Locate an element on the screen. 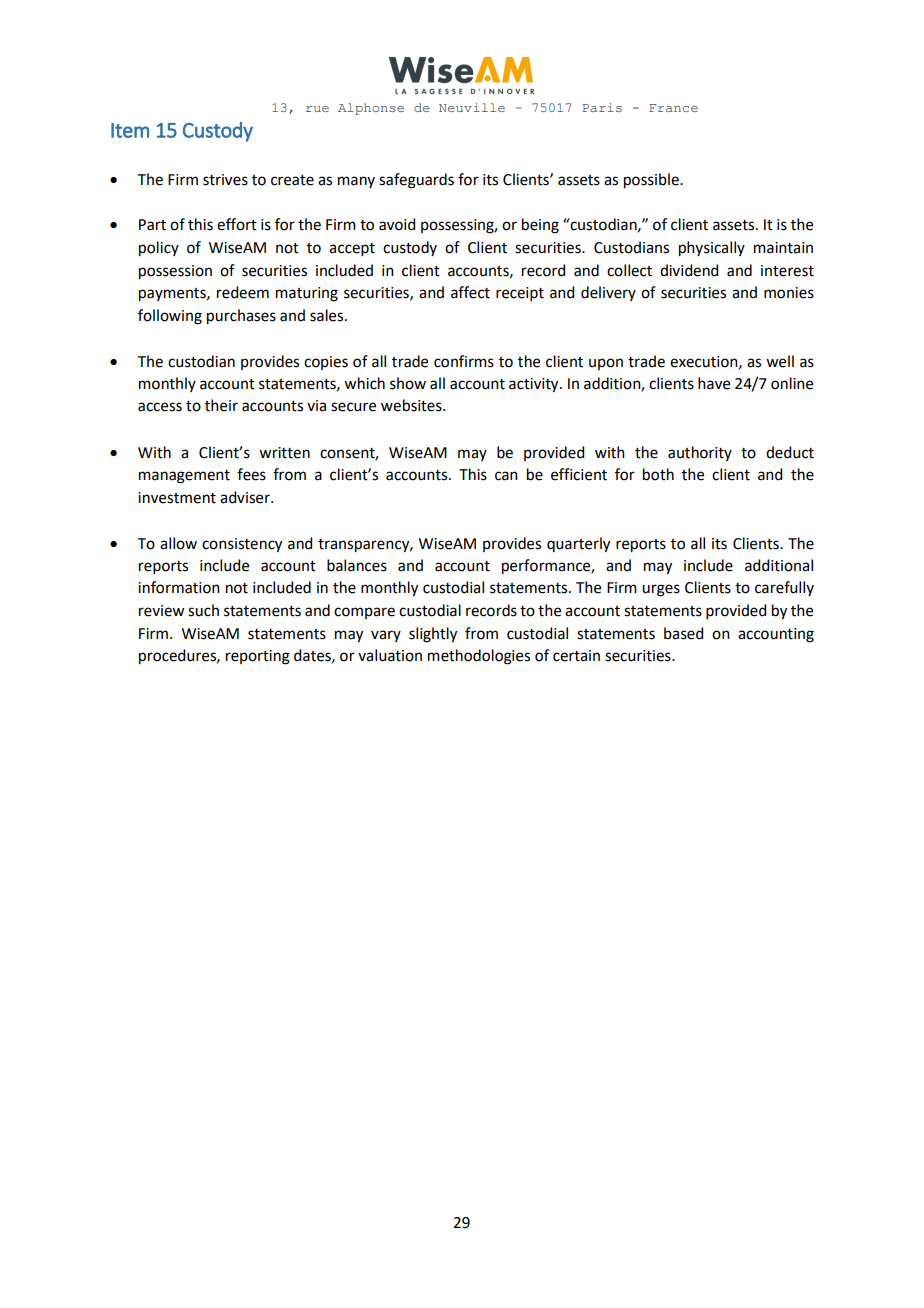 This screenshot has height=1308, width=924. slightly is located at coordinates (433, 635).
